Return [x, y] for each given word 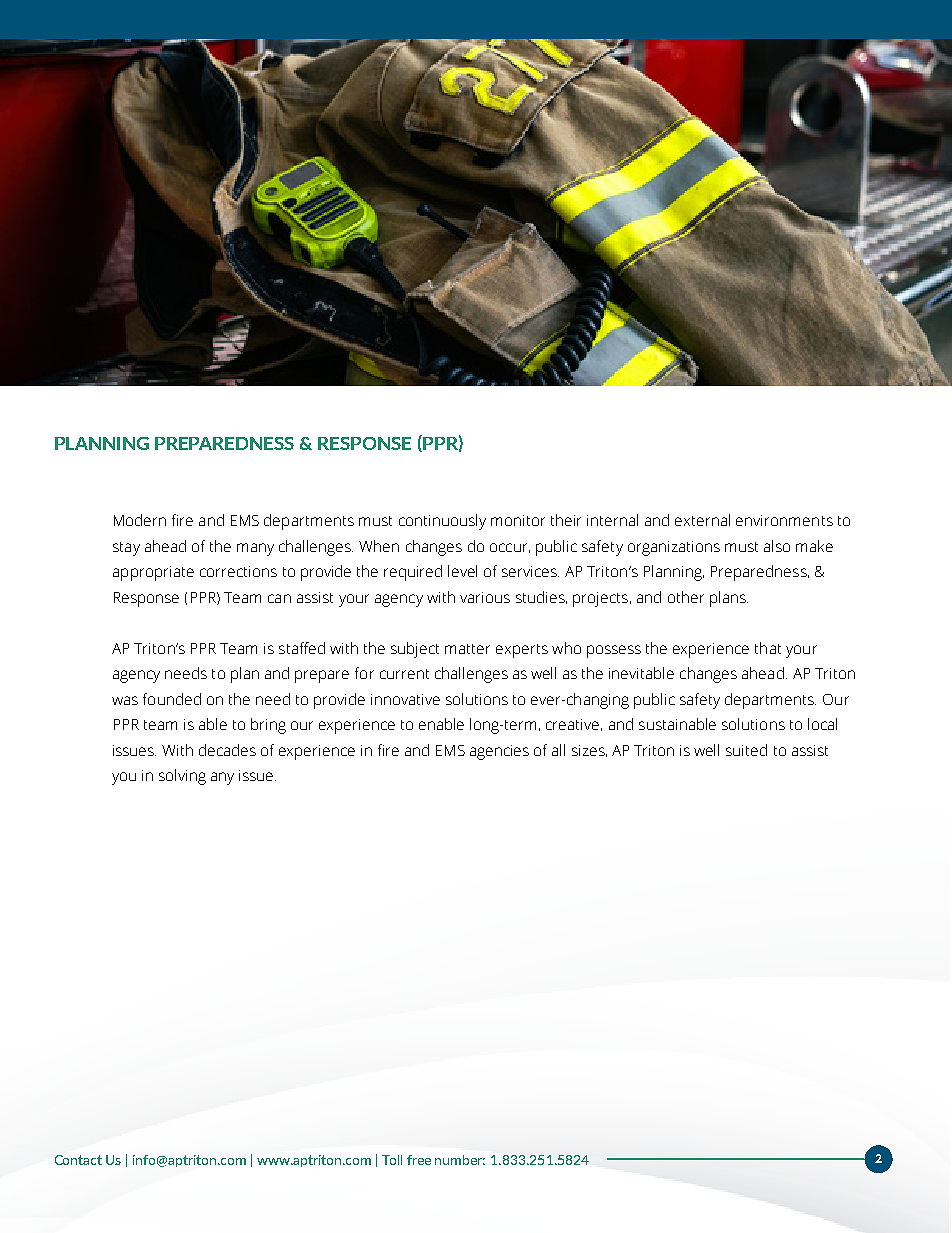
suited [746, 750]
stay [126, 549]
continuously [442, 522]
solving [182, 777]
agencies [499, 752]
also [777, 546]
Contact [78, 1160]
